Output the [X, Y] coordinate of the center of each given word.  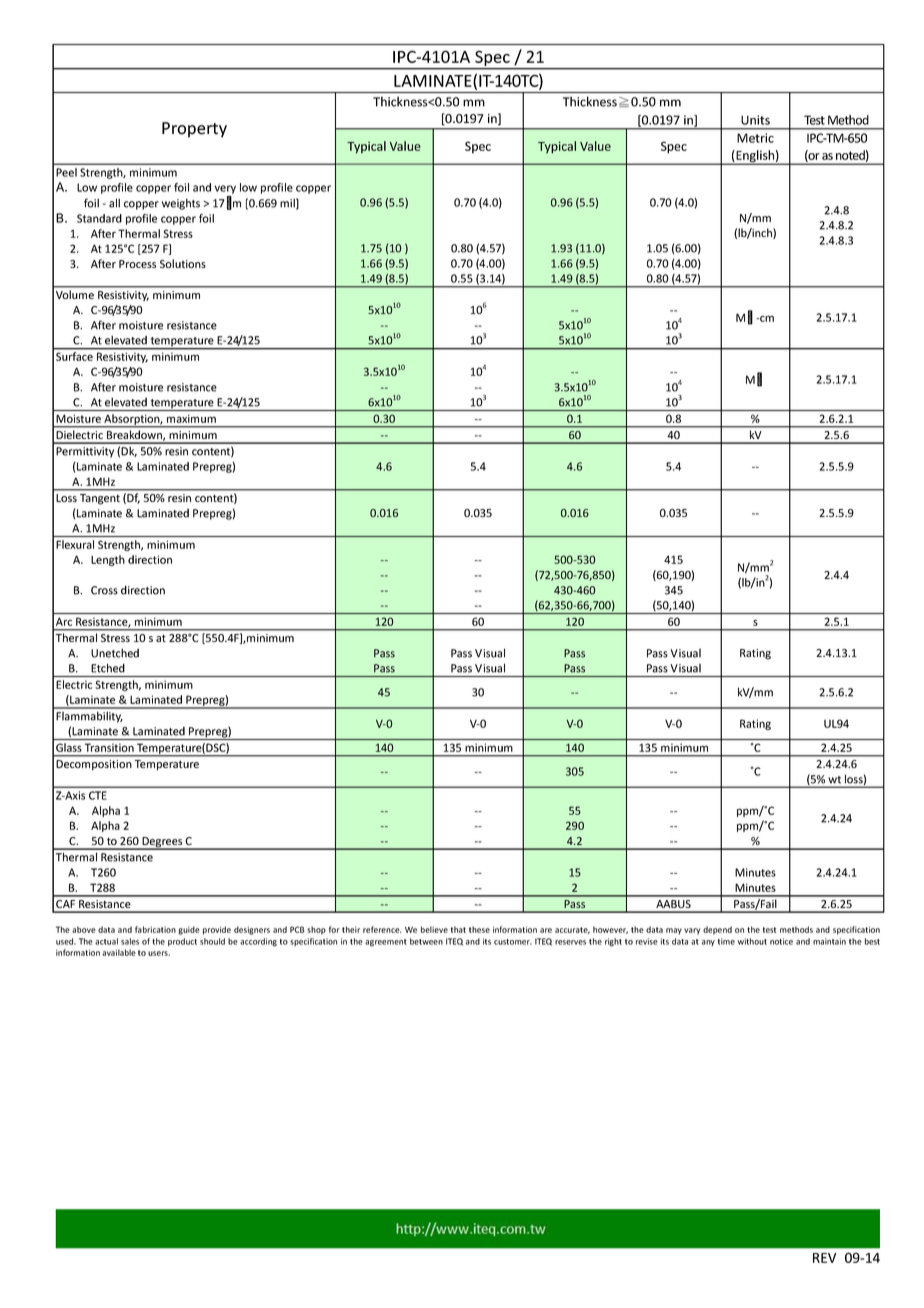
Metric [755, 138]
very [225, 189]
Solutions [183, 263]
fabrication [155, 929]
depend [717, 930]
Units [755, 120]
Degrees [162, 843]
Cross [104, 590]
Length [108, 560]
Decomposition [94, 765]
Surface [74, 356]
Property [194, 130]
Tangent [100, 499]
